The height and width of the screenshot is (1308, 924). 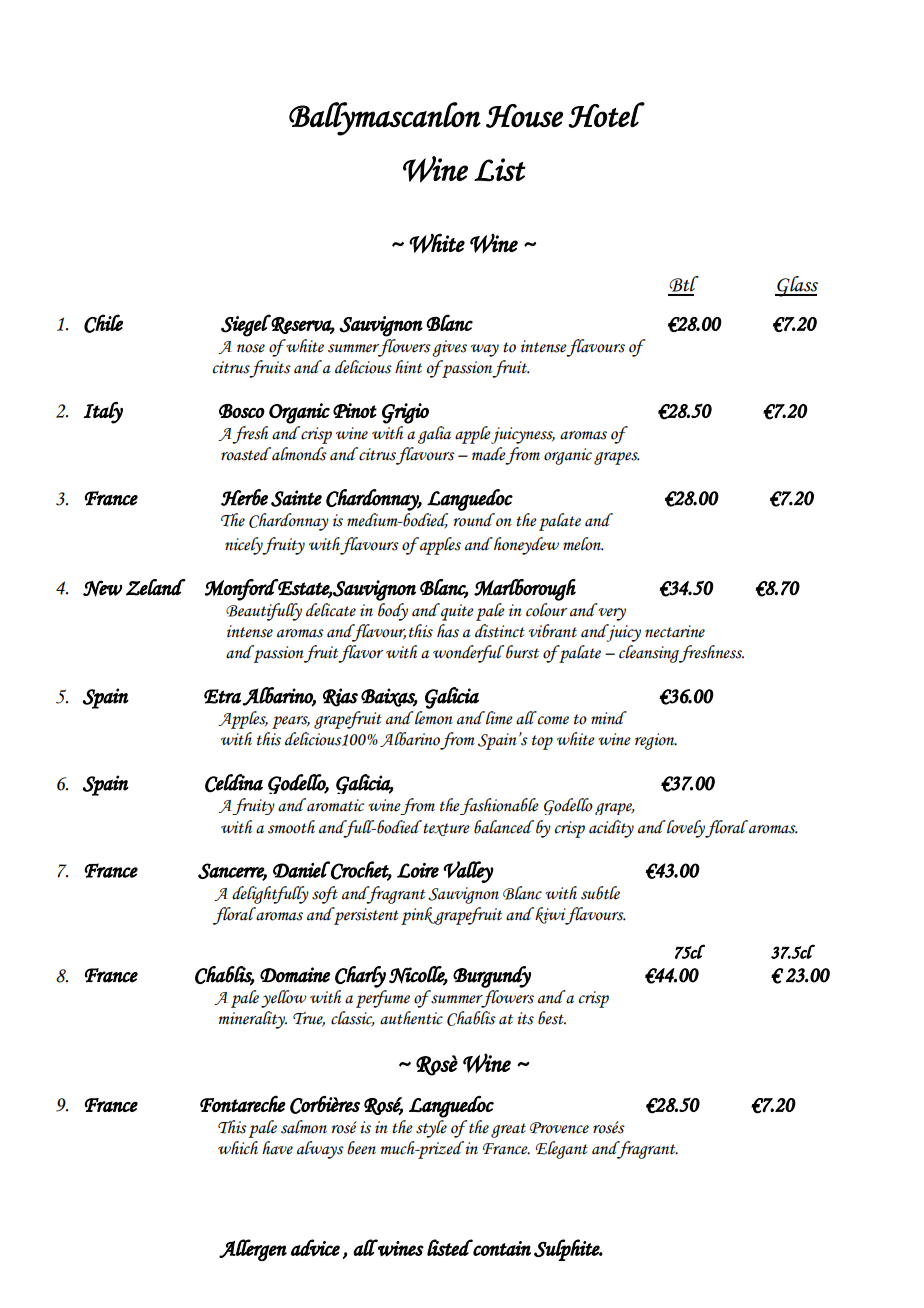 What do you see at coordinates (524, 116) in the screenshot?
I see `House` at bounding box center [524, 116].
